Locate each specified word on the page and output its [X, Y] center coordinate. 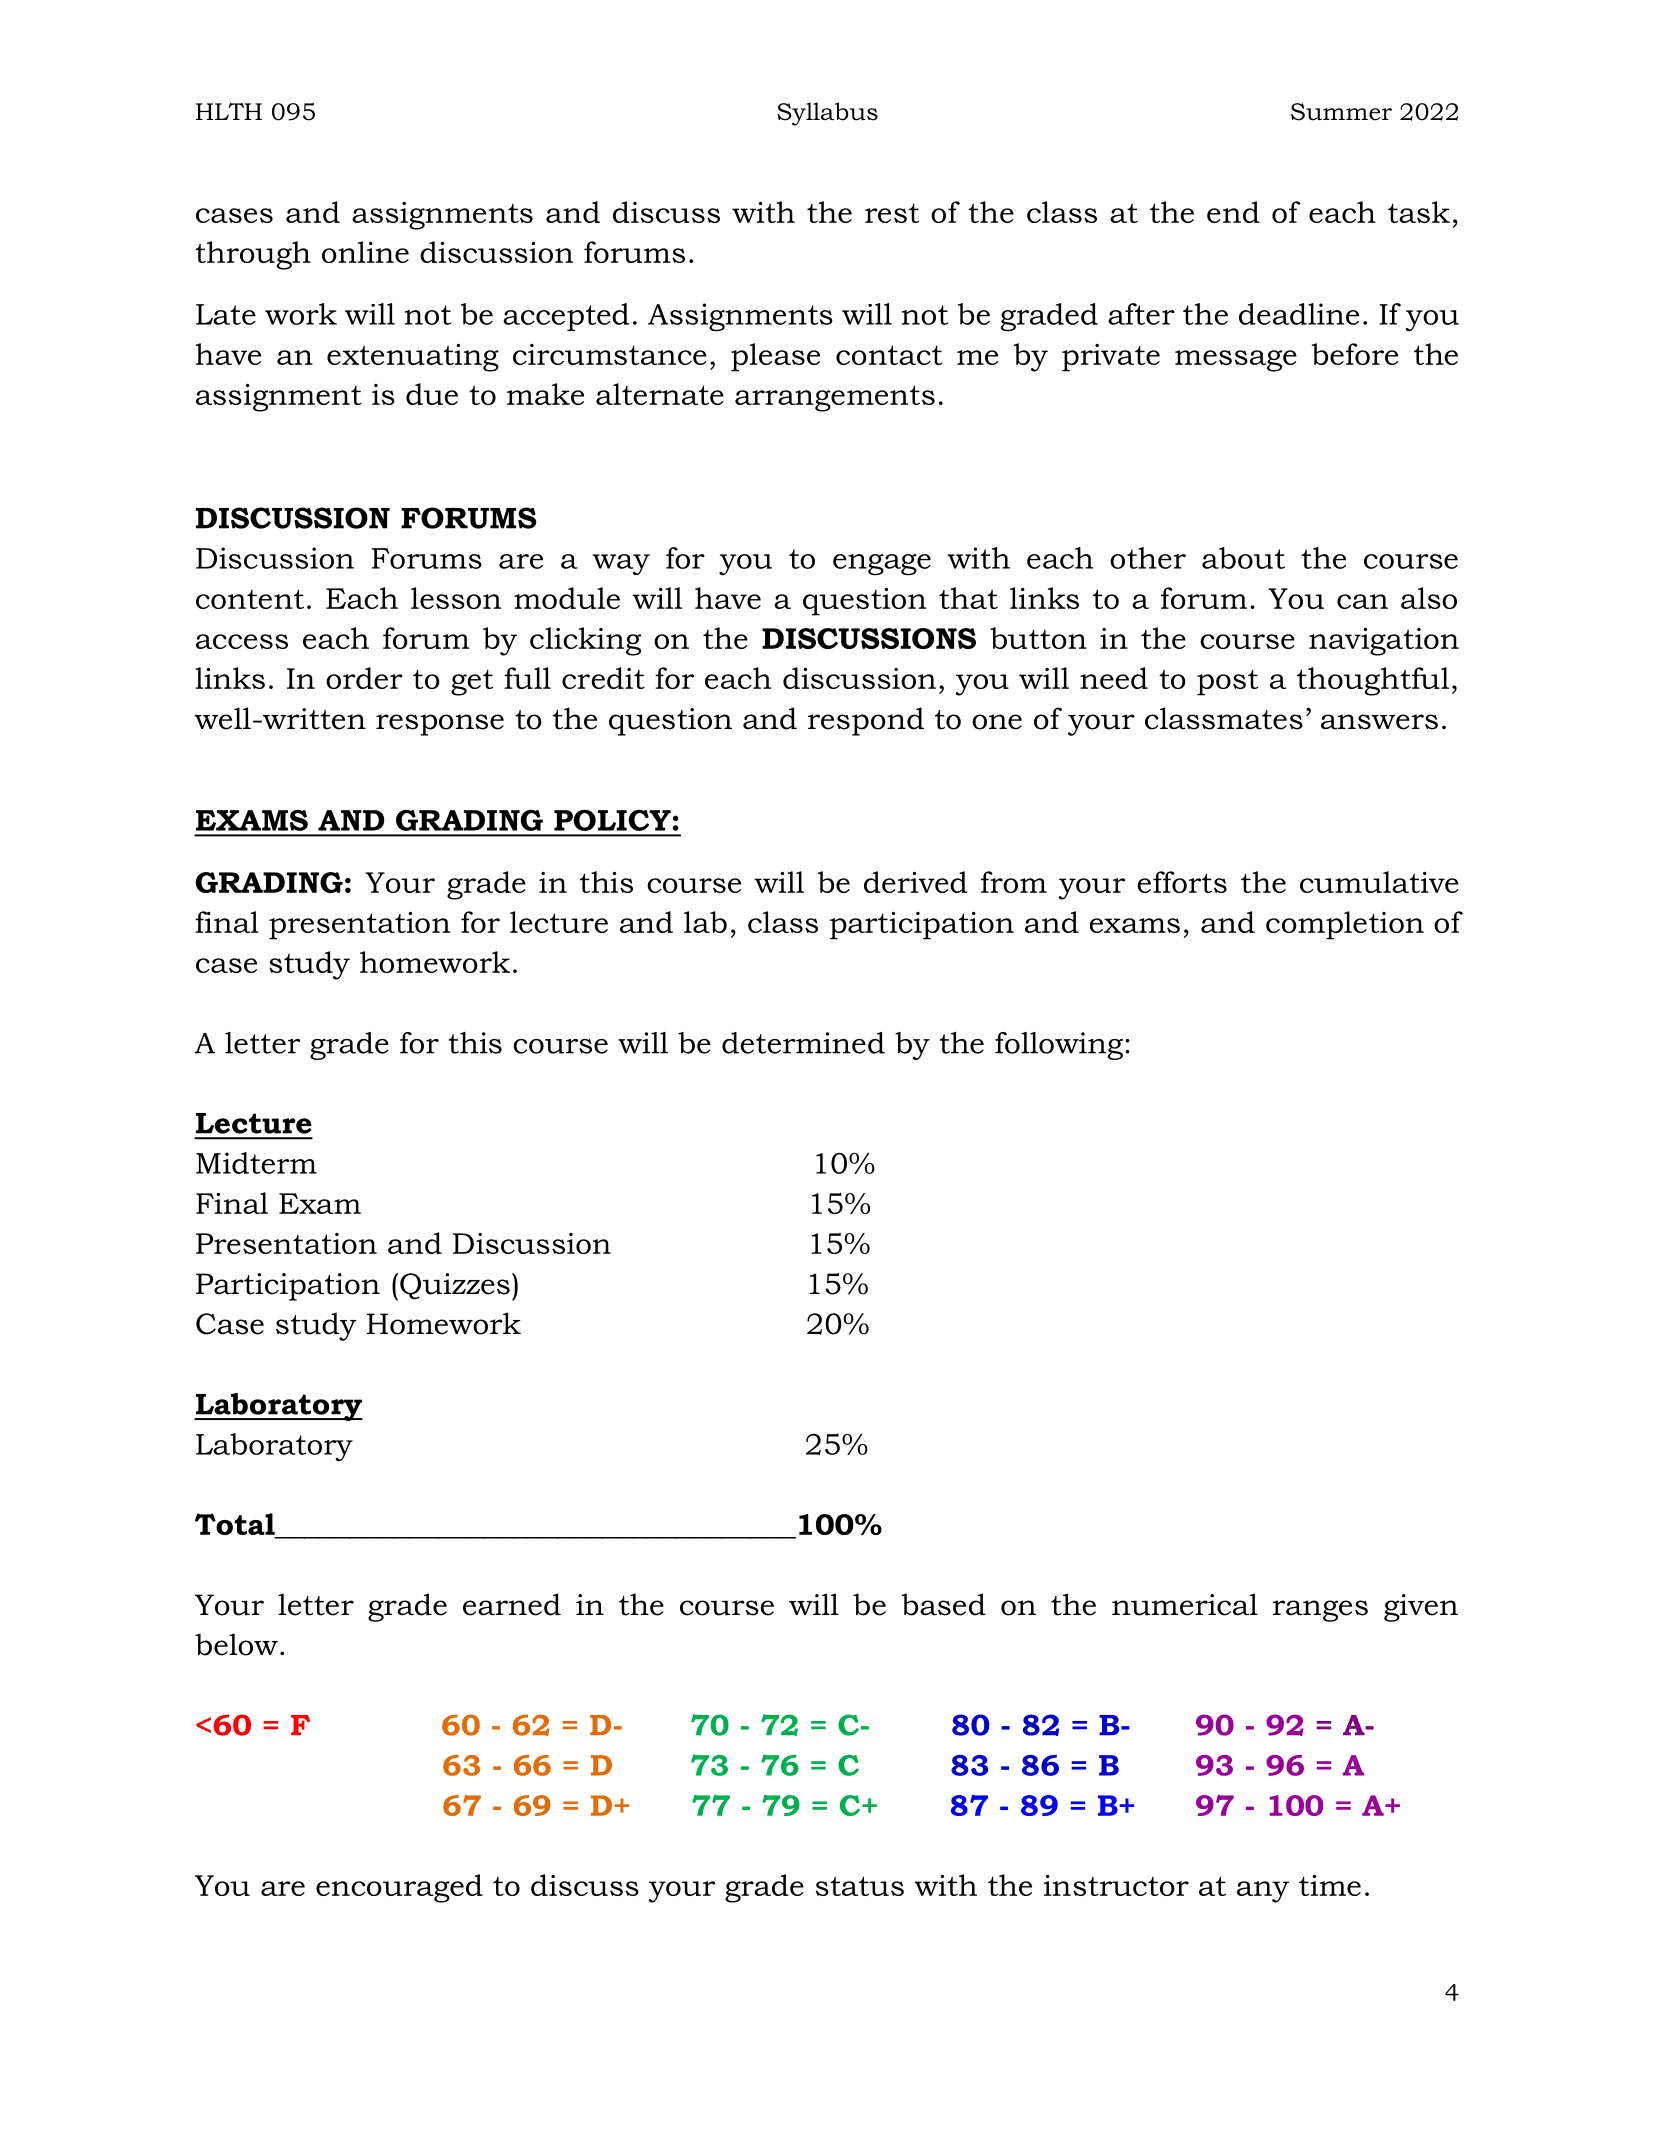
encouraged [399, 1888]
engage [882, 565]
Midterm [256, 1163]
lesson [456, 598]
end [1233, 212]
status [860, 1886]
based [944, 1604]
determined [803, 1043]
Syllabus [827, 114]
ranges [1320, 1611]
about [1243, 558]
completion [1345, 925]
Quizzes [455, 1286]
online [365, 252]
